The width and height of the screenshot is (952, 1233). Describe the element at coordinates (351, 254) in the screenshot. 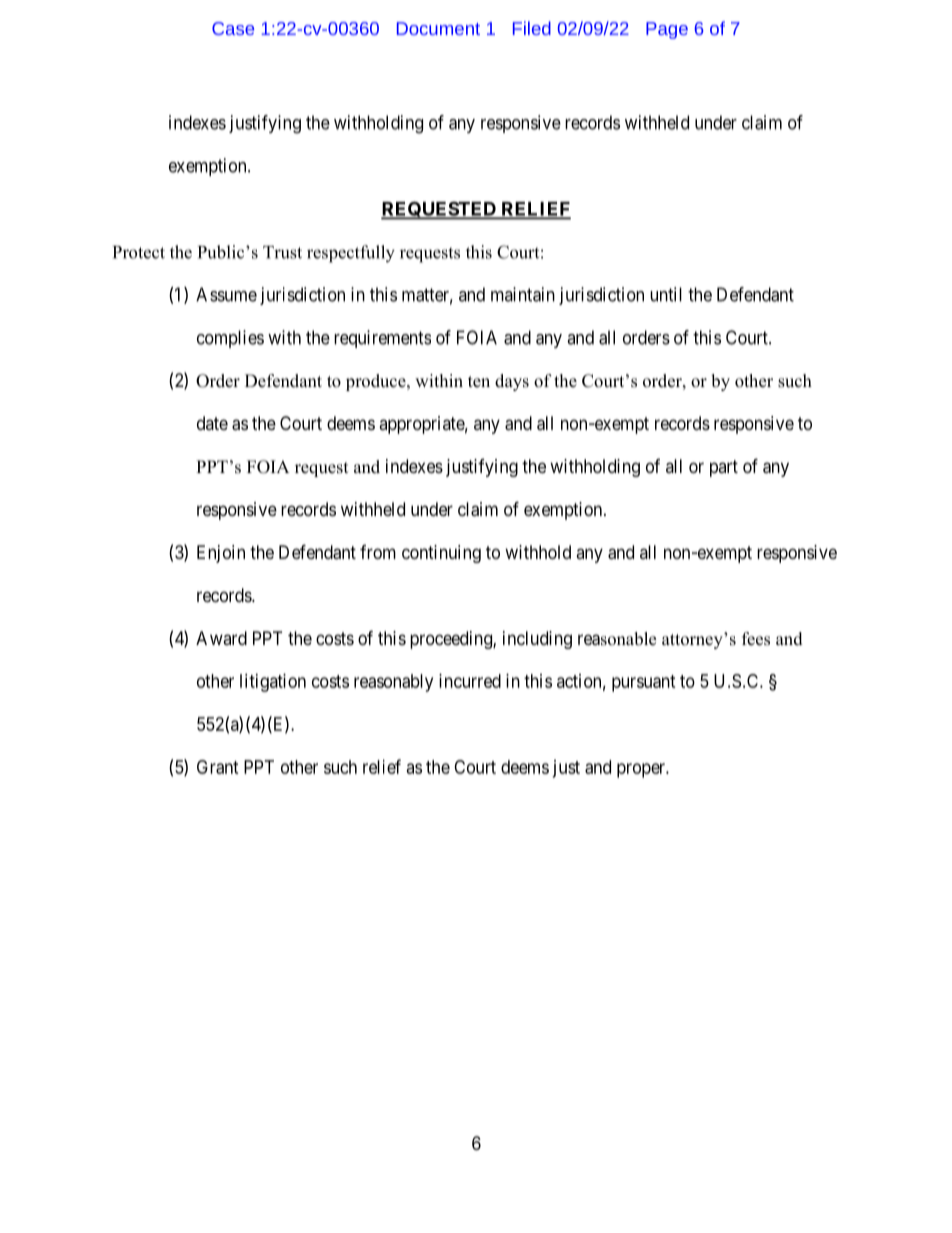

I see `respectfully` at that location.
